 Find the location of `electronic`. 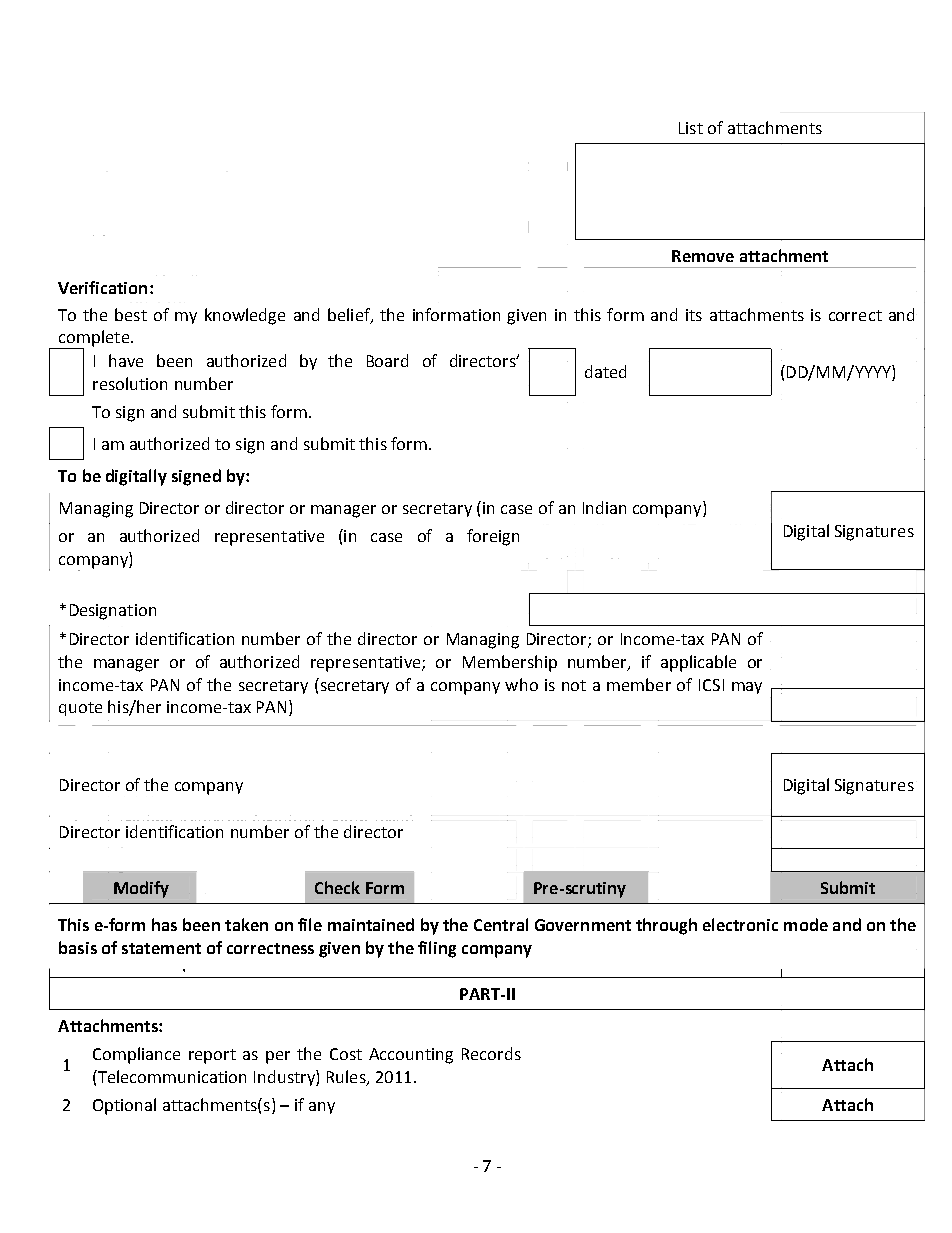

electronic is located at coordinates (740, 924).
